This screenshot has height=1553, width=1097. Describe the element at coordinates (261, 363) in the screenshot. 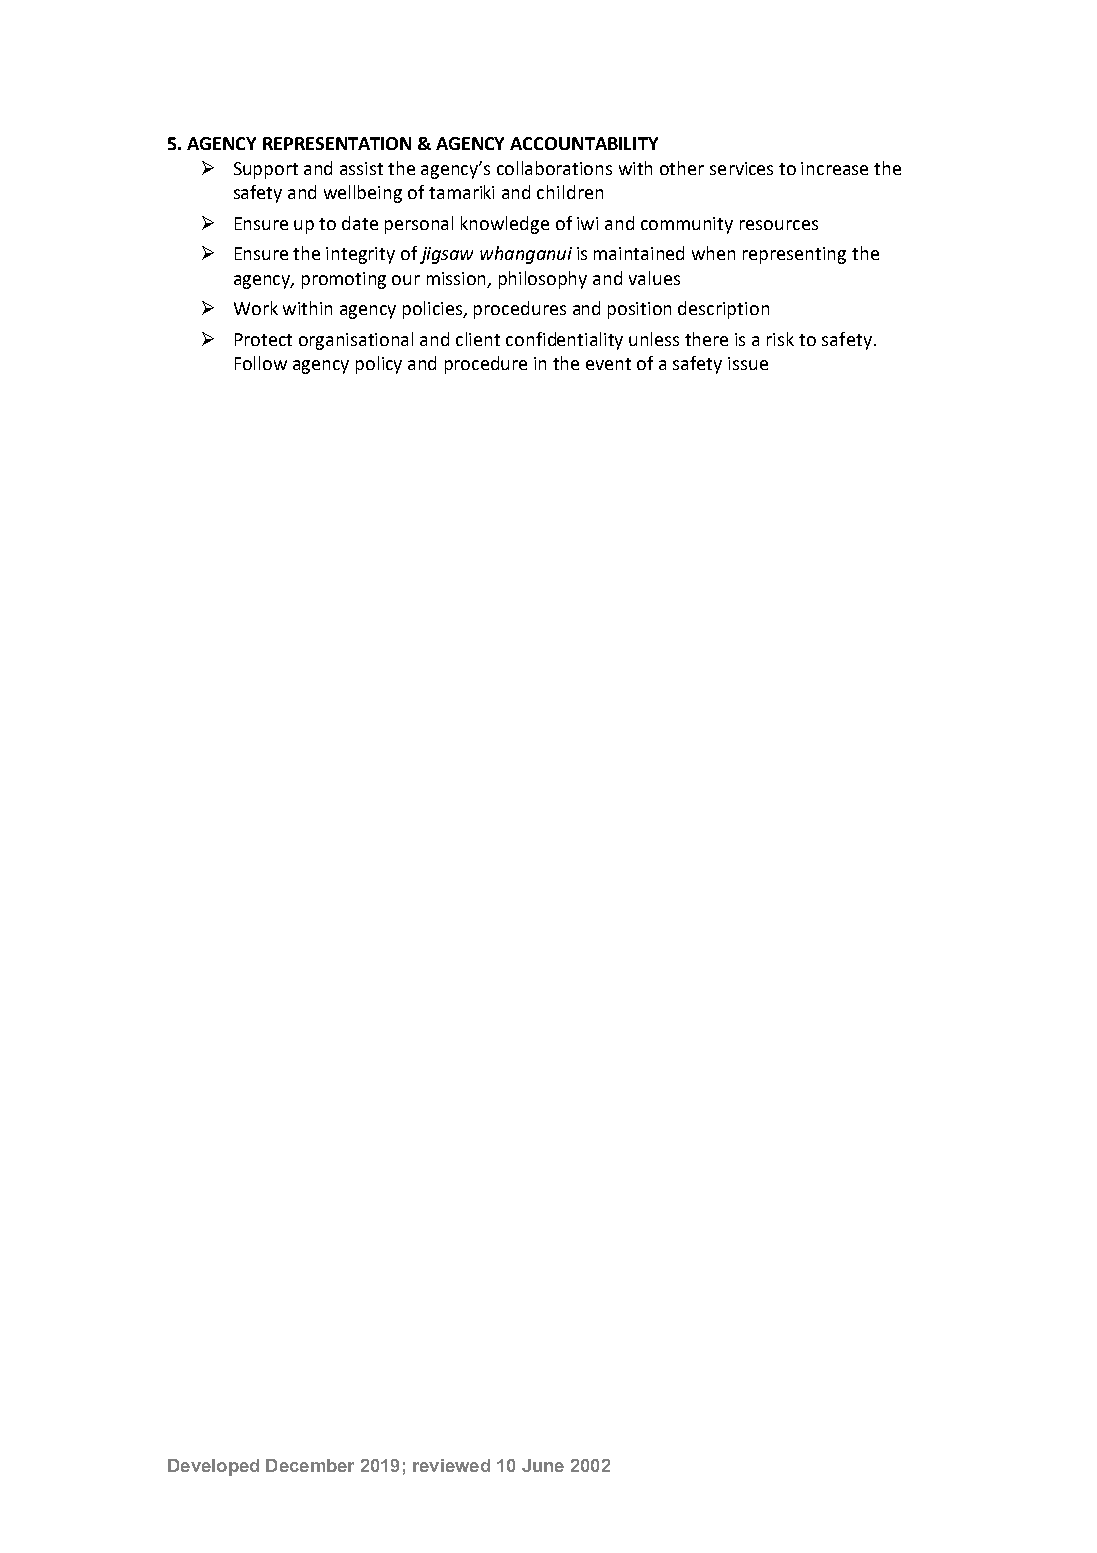

I see `Follow` at that location.
